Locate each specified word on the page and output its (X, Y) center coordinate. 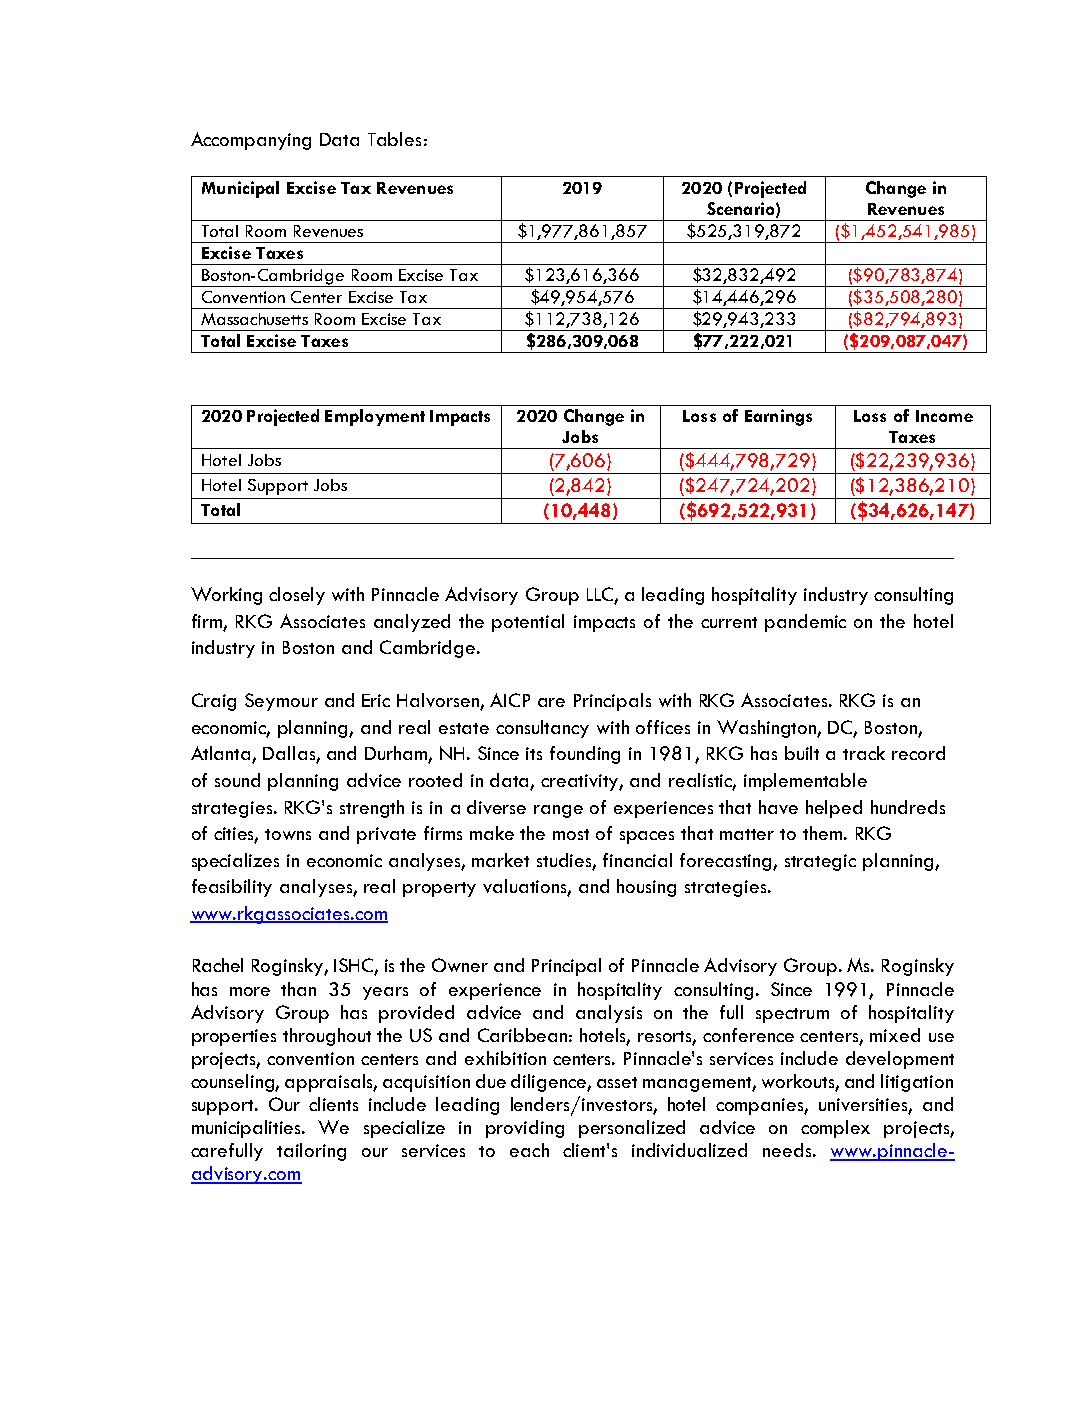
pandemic (805, 623)
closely (297, 596)
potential (528, 623)
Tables (394, 139)
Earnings (778, 417)
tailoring (311, 1152)
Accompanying (251, 141)
